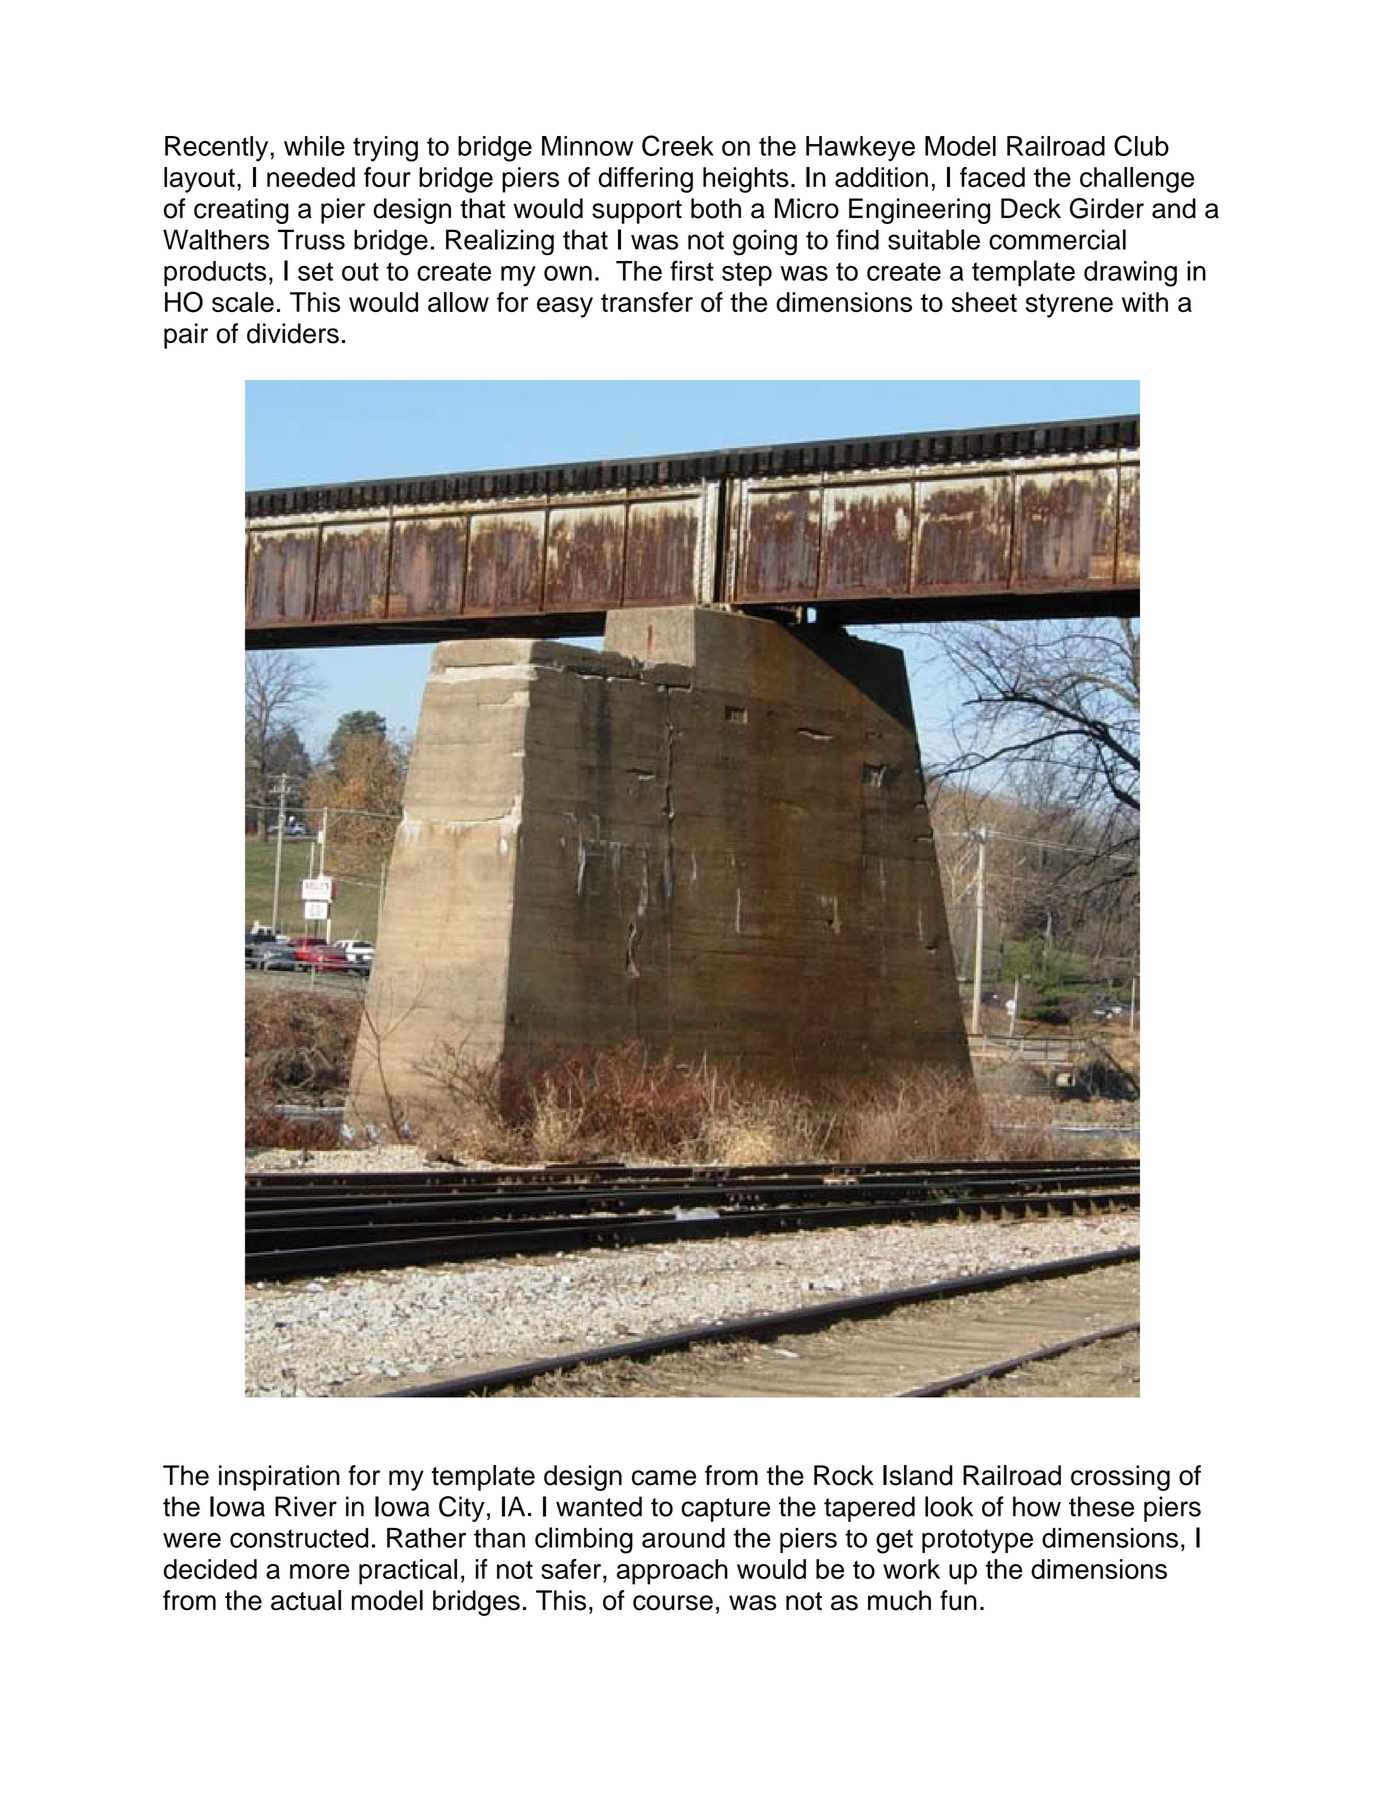 Image resolution: width=1385 pixels, height=1793 pixels. I want to click on more, so click(320, 1571).
